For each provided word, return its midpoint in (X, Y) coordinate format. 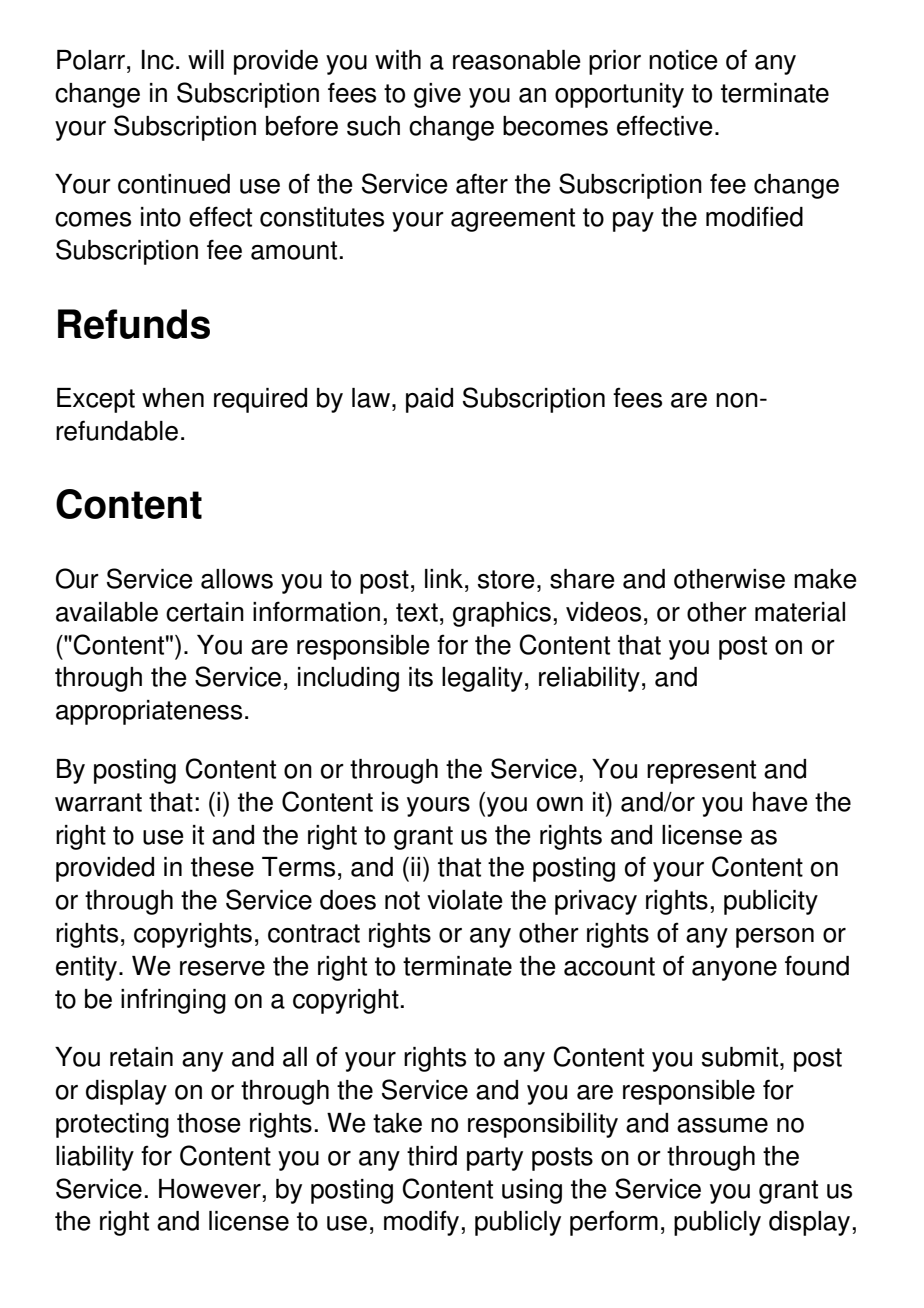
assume (722, 1125)
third (432, 1156)
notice (683, 60)
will (206, 59)
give (437, 95)
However (210, 1189)
